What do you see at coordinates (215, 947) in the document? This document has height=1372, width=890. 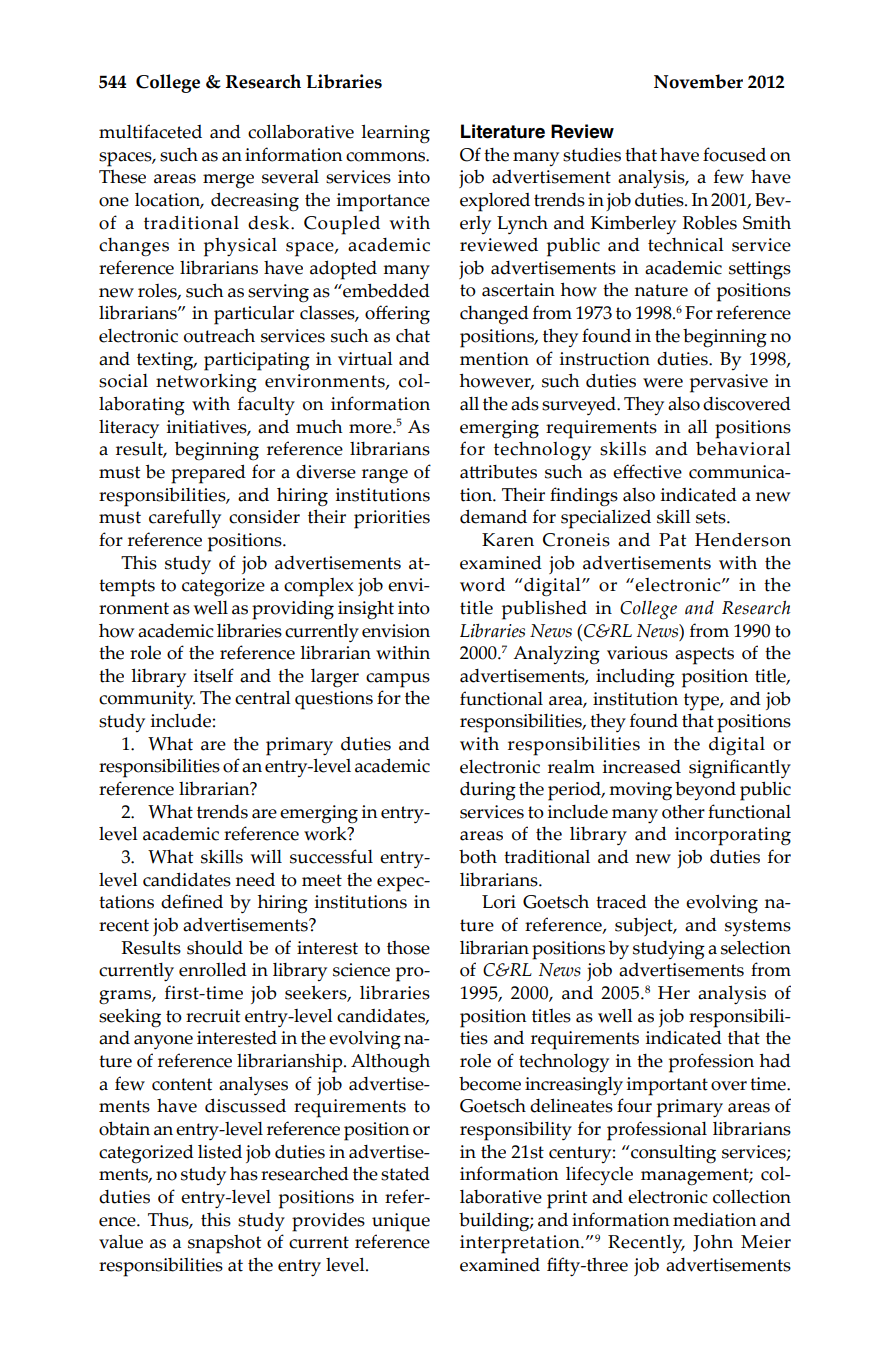 I see `should` at bounding box center [215, 947].
